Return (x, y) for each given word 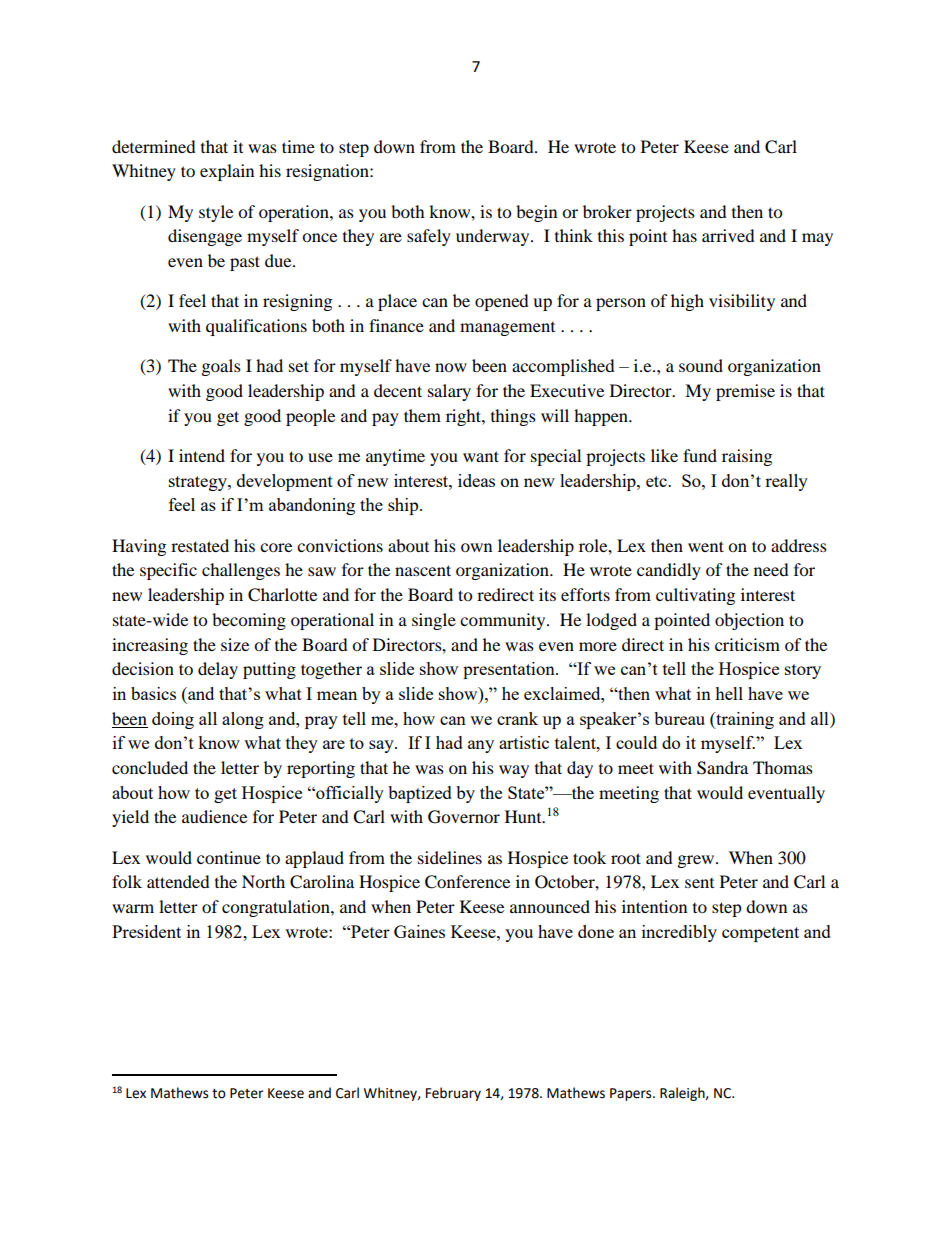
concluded (150, 767)
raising (747, 457)
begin (536, 213)
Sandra (722, 768)
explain (227, 172)
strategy (199, 483)
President (146, 931)
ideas (476, 480)
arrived (728, 235)
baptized (420, 794)
